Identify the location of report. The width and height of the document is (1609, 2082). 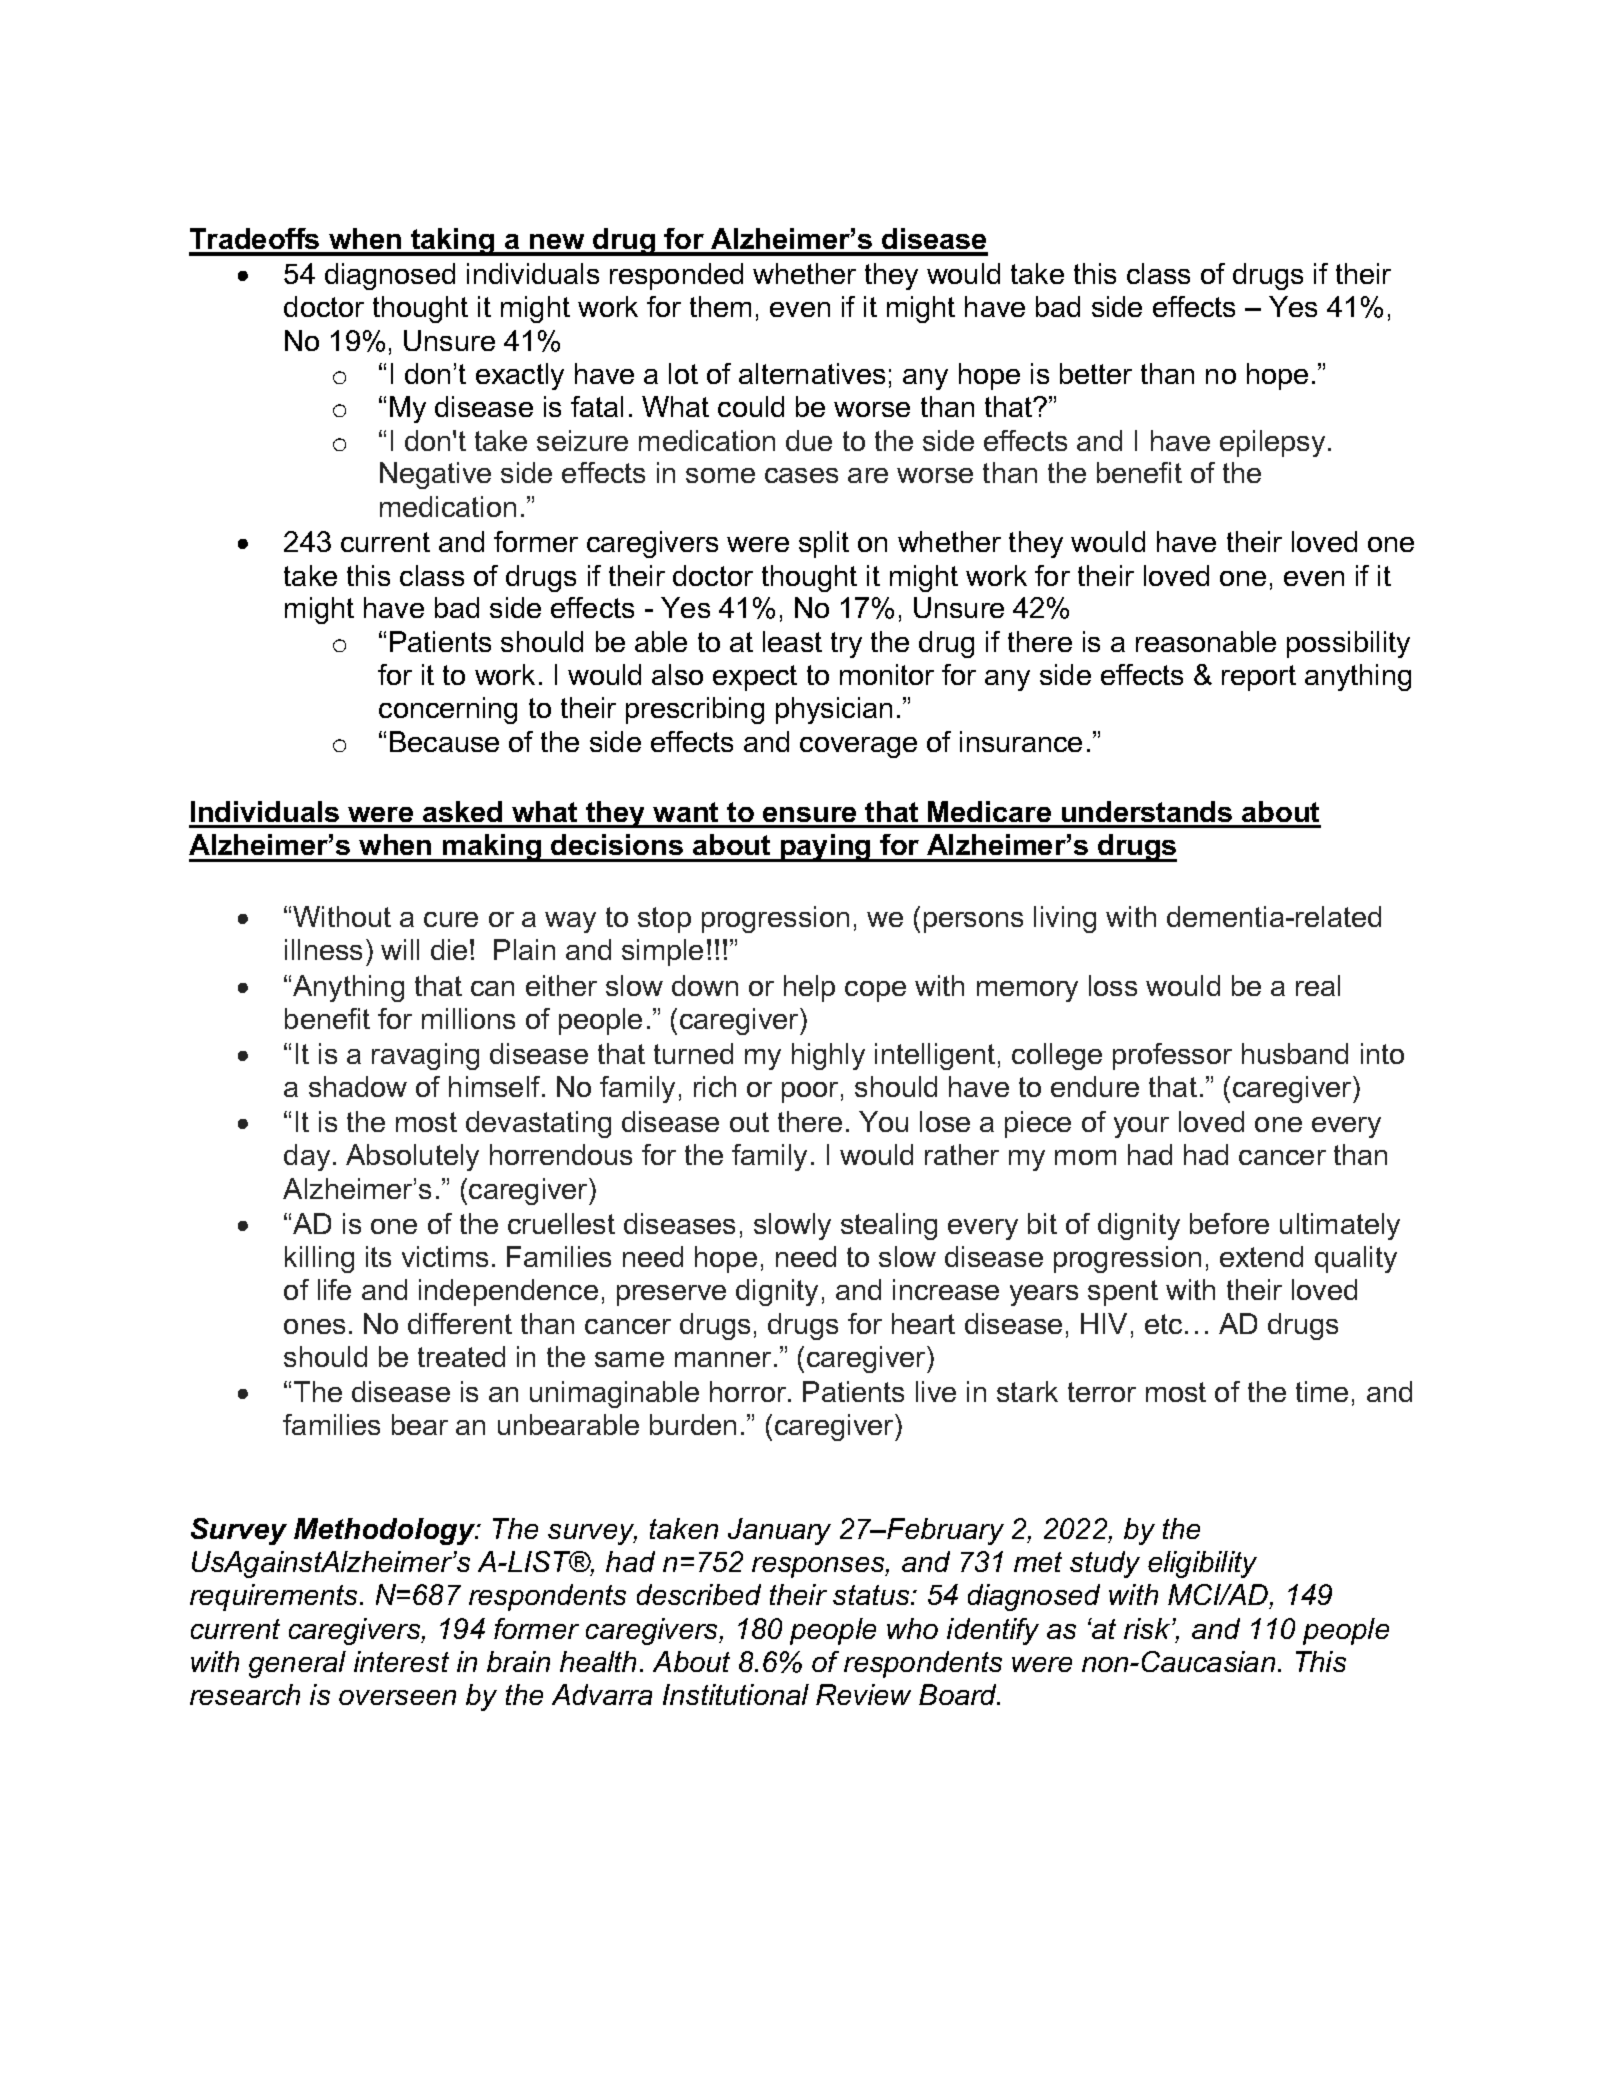
(1259, 678).
